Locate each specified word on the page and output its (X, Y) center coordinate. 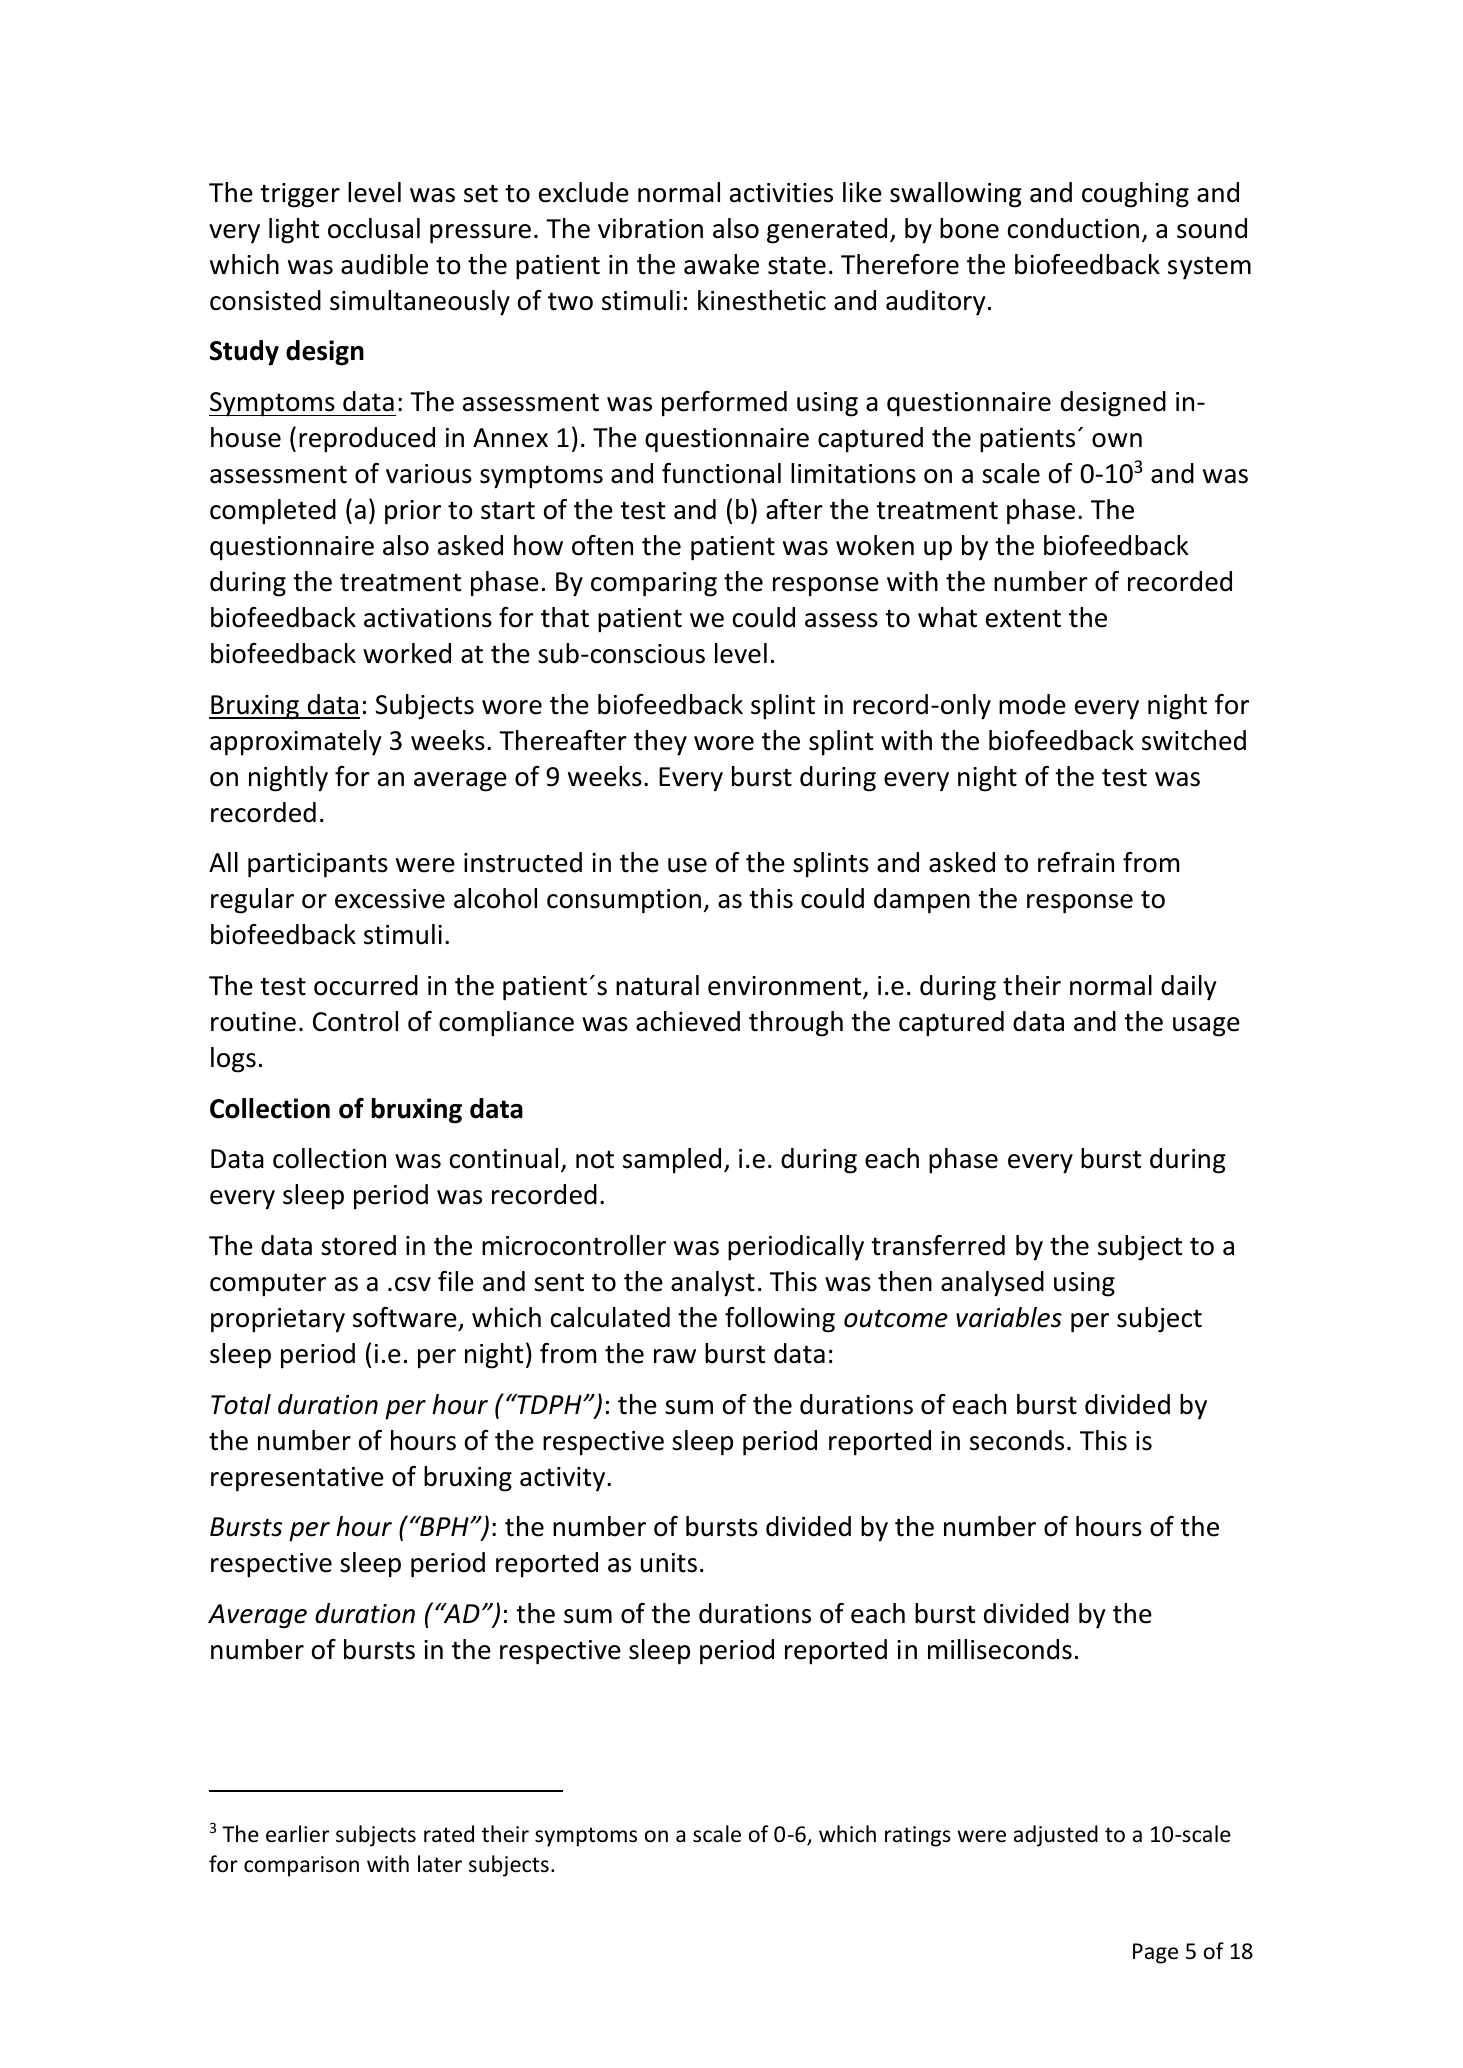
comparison (301, 1866)
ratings (918, 1836)
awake (721, 264)
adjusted (1056, 1836)
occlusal (374, 228)
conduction (1073, 228)
